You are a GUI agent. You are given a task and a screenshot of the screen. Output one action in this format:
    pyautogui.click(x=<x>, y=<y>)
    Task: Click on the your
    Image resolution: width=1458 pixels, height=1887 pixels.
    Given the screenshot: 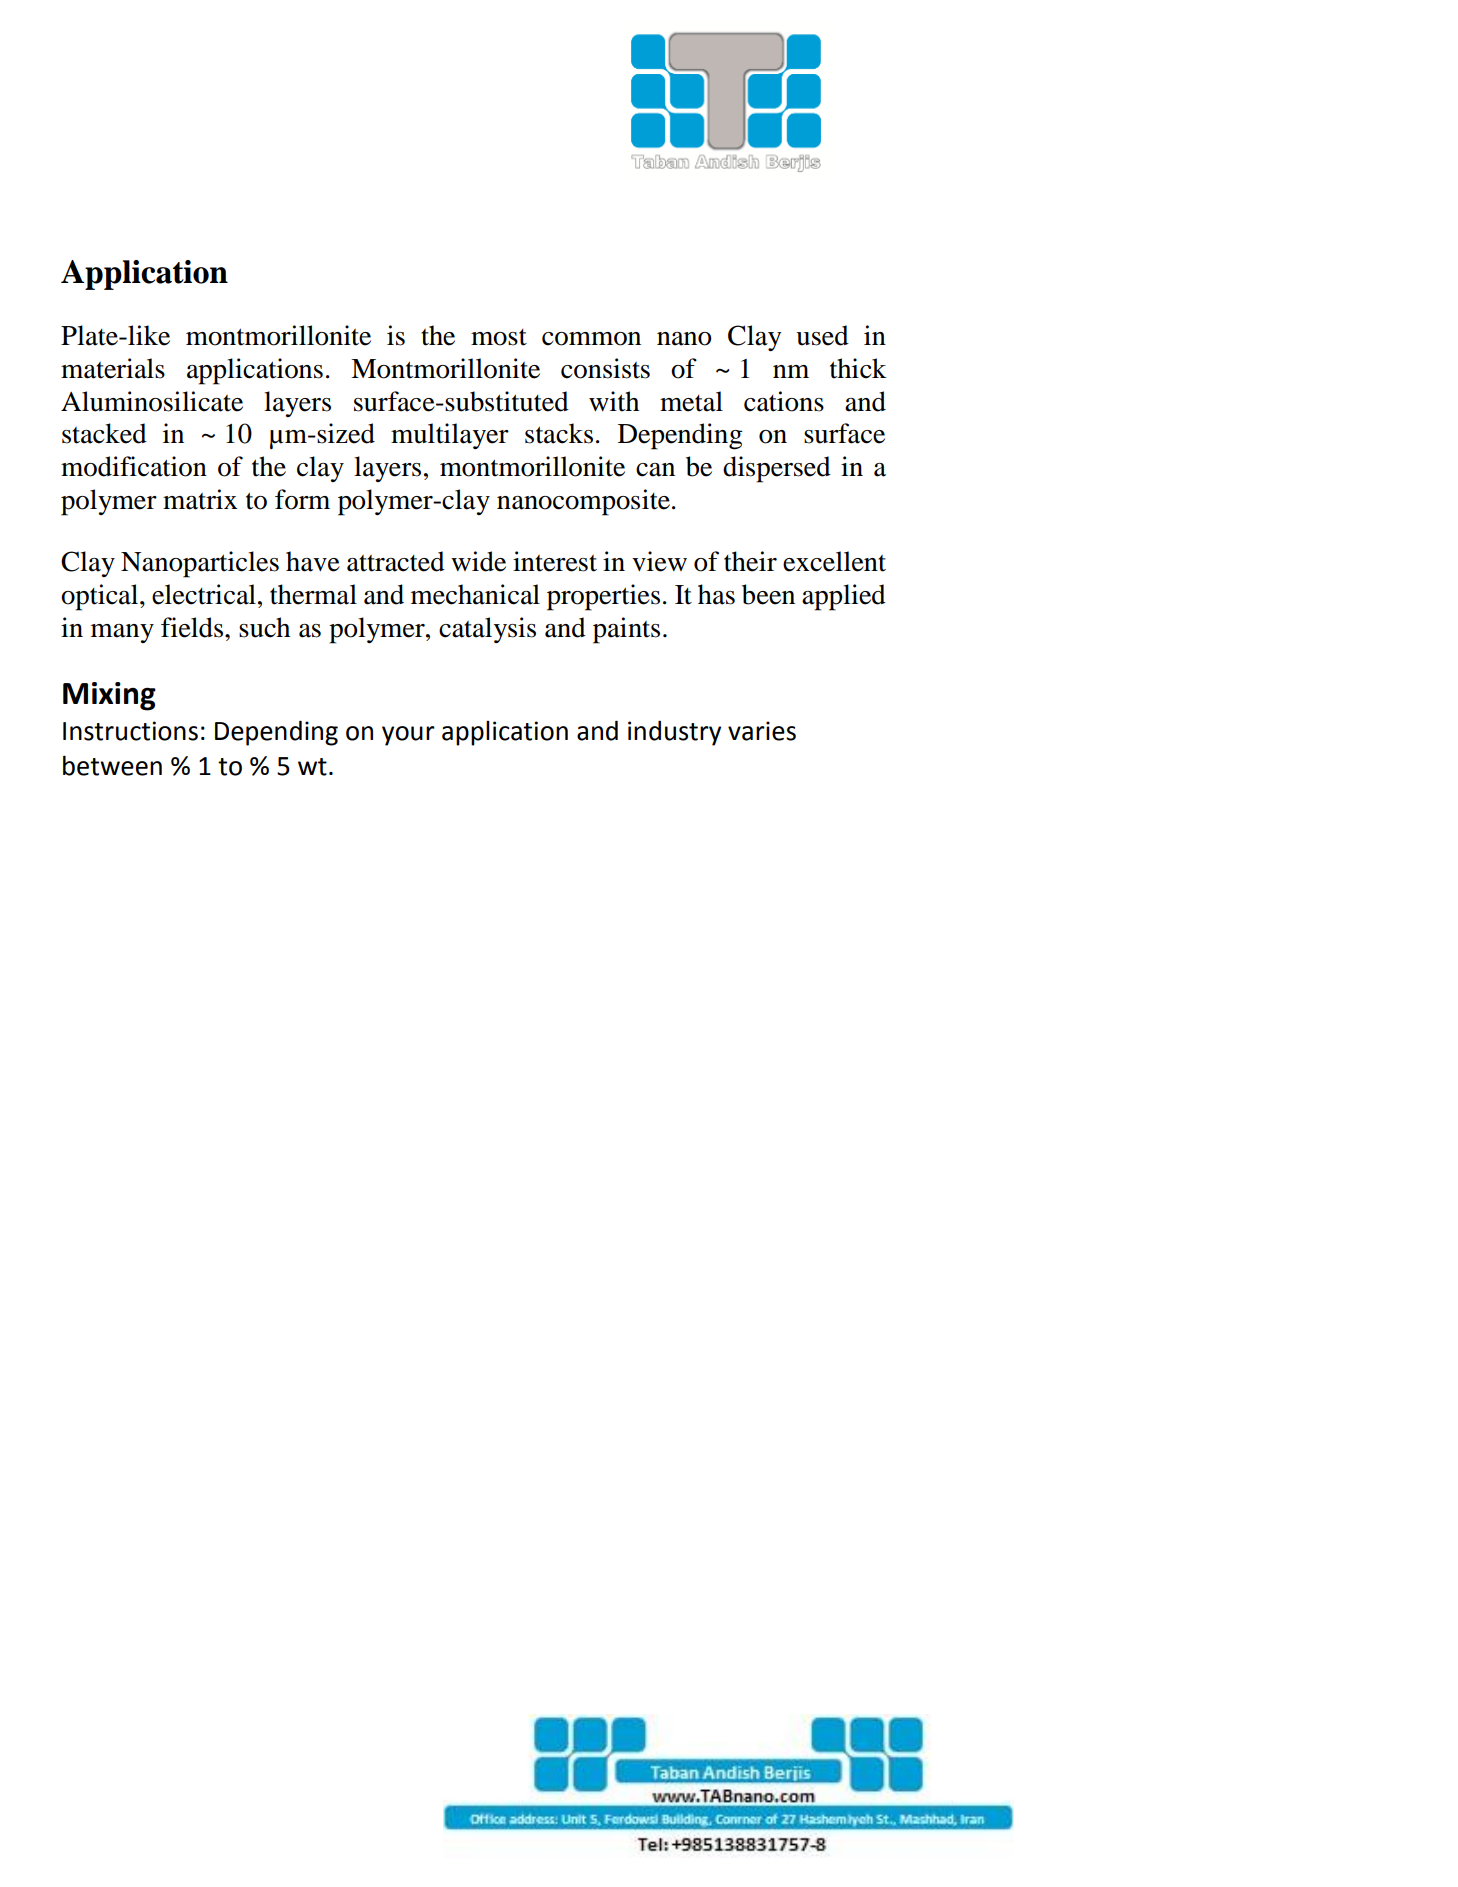 What is the action you would take?
    pyautogui.click(x=408, y=736)
